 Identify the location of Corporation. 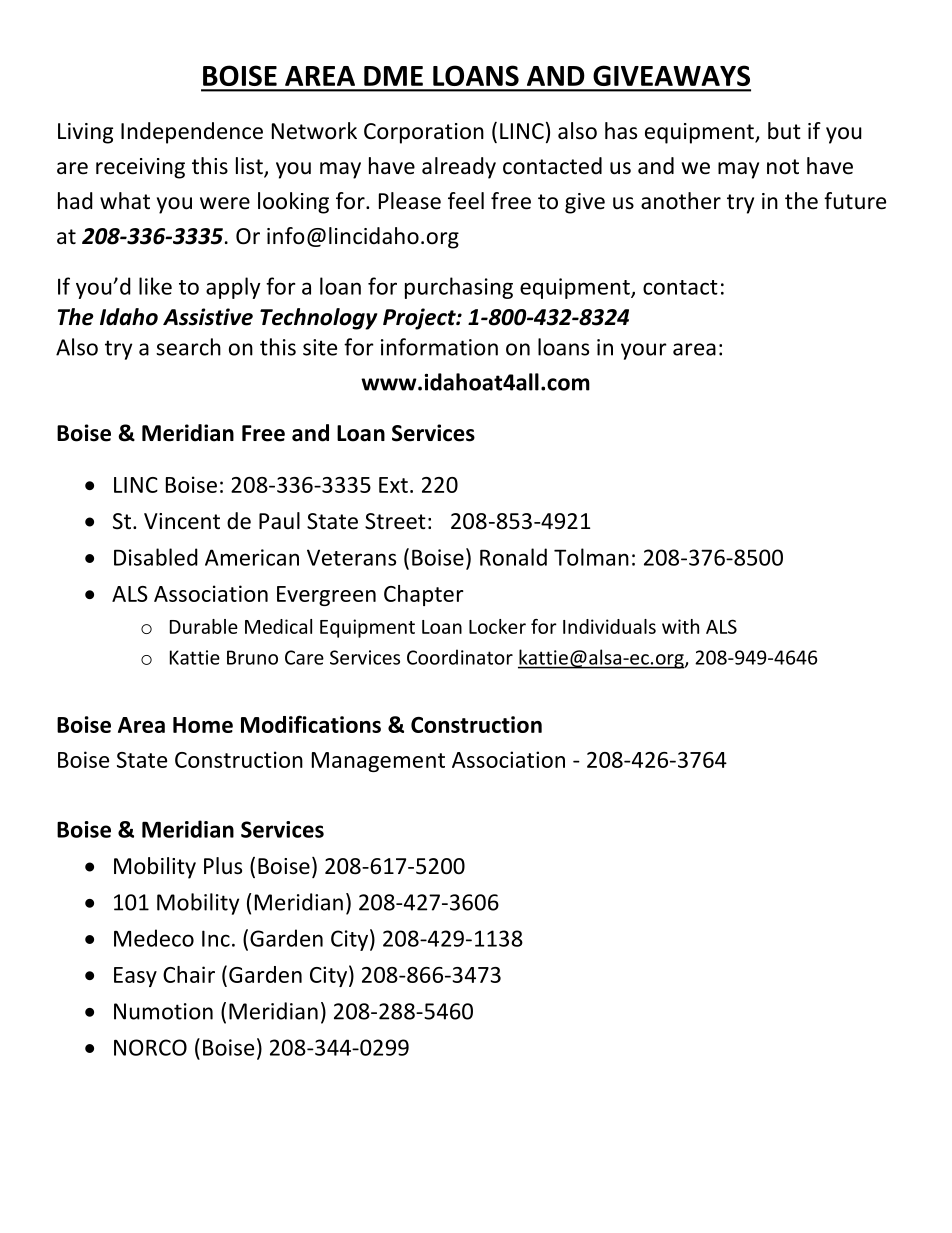
(424, 133).
